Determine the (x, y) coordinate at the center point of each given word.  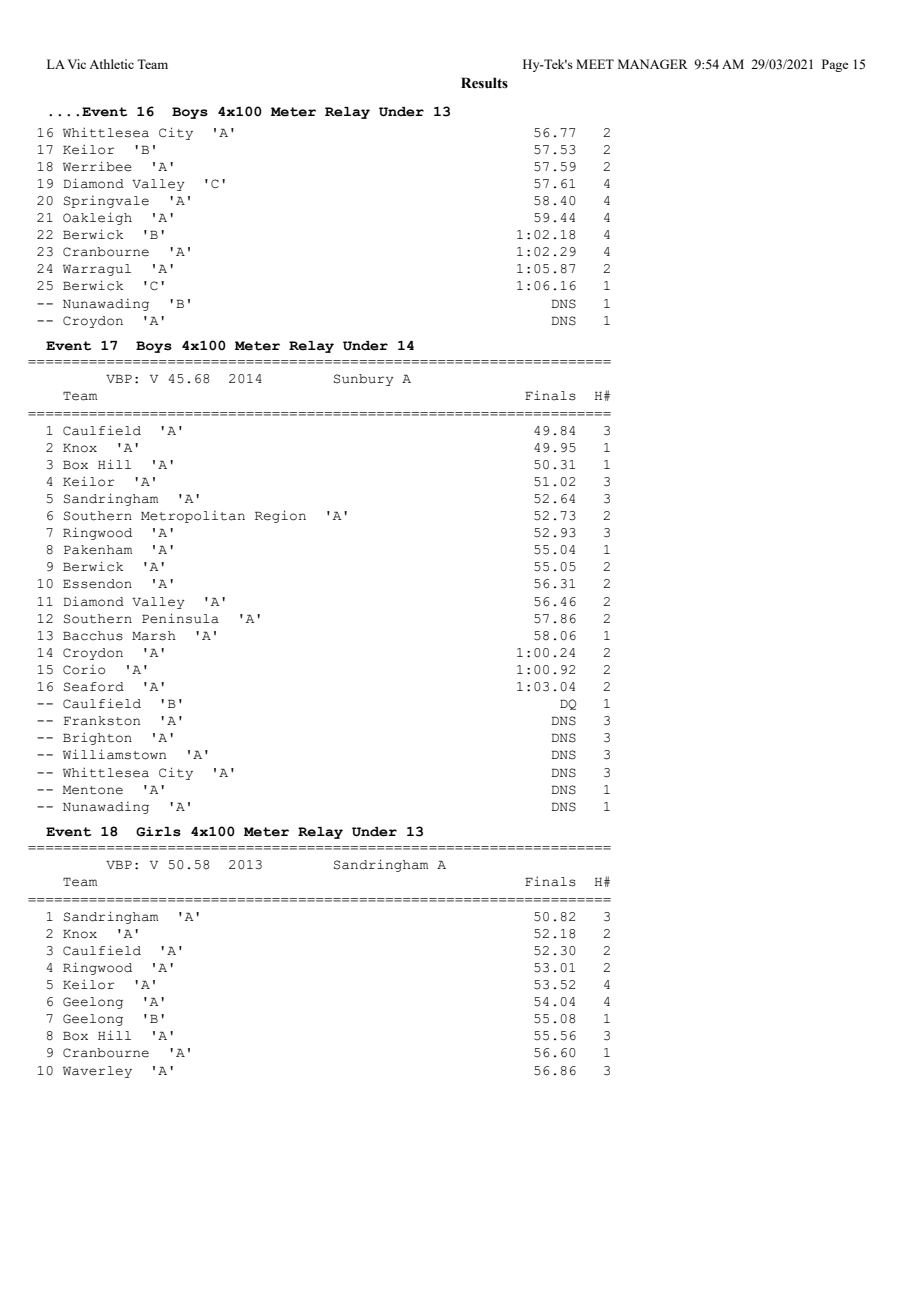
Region (280, 516)
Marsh (154, 636)
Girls (158, 832)
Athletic (111, 64)
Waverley (97, 1072)
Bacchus (93, 636)
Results (484, 83)
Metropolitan (193, 516)
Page (835, 65)
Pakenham (98, 550)
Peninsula (180, 618)
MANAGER (653, 64)
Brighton (97, 738)
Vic (76, 64)
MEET (595, 64)
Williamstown (114, 754)
